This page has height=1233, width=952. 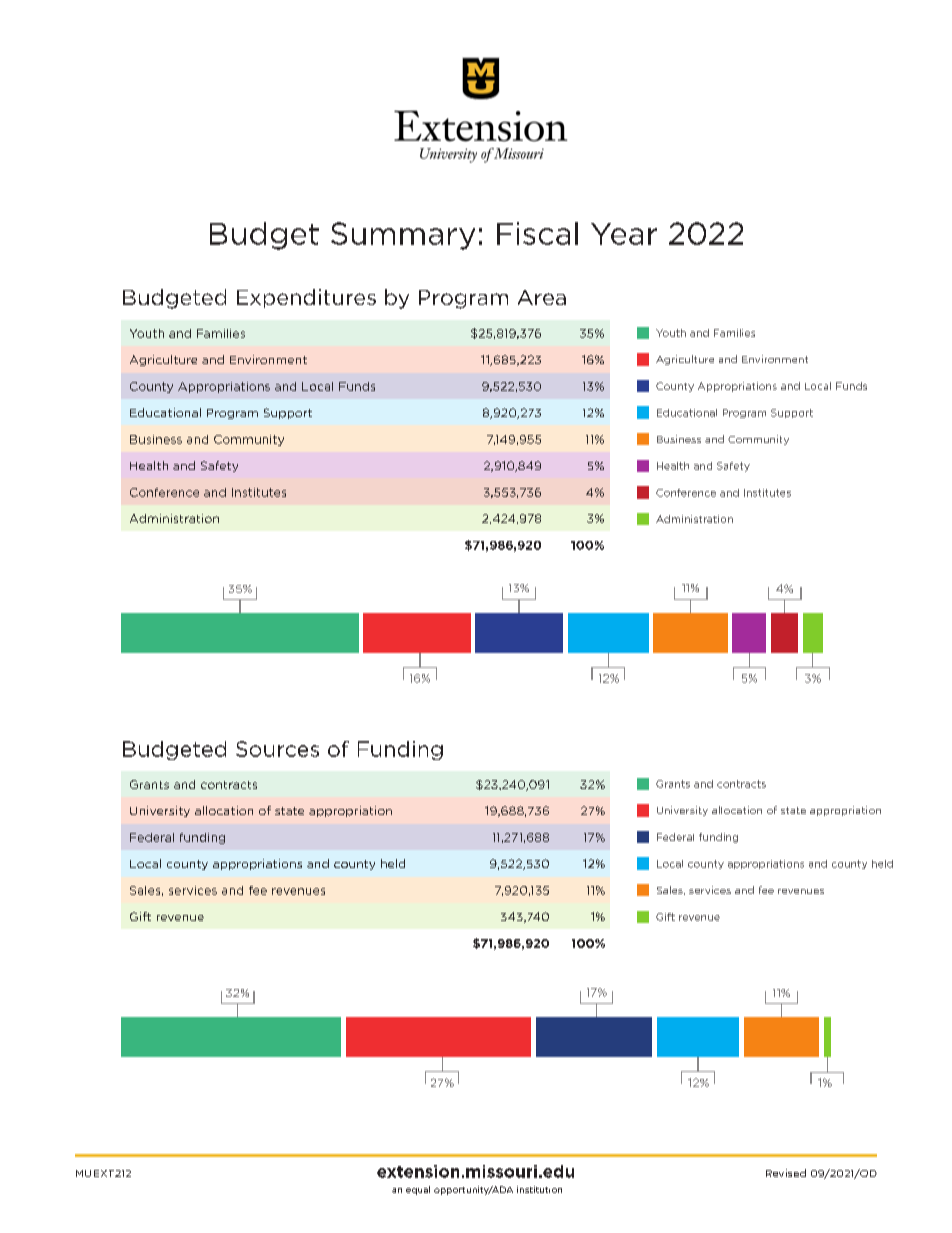 What do you see at coordinates (624, 234) in the page?
I see `Year` at bounding box center [624, 234].
